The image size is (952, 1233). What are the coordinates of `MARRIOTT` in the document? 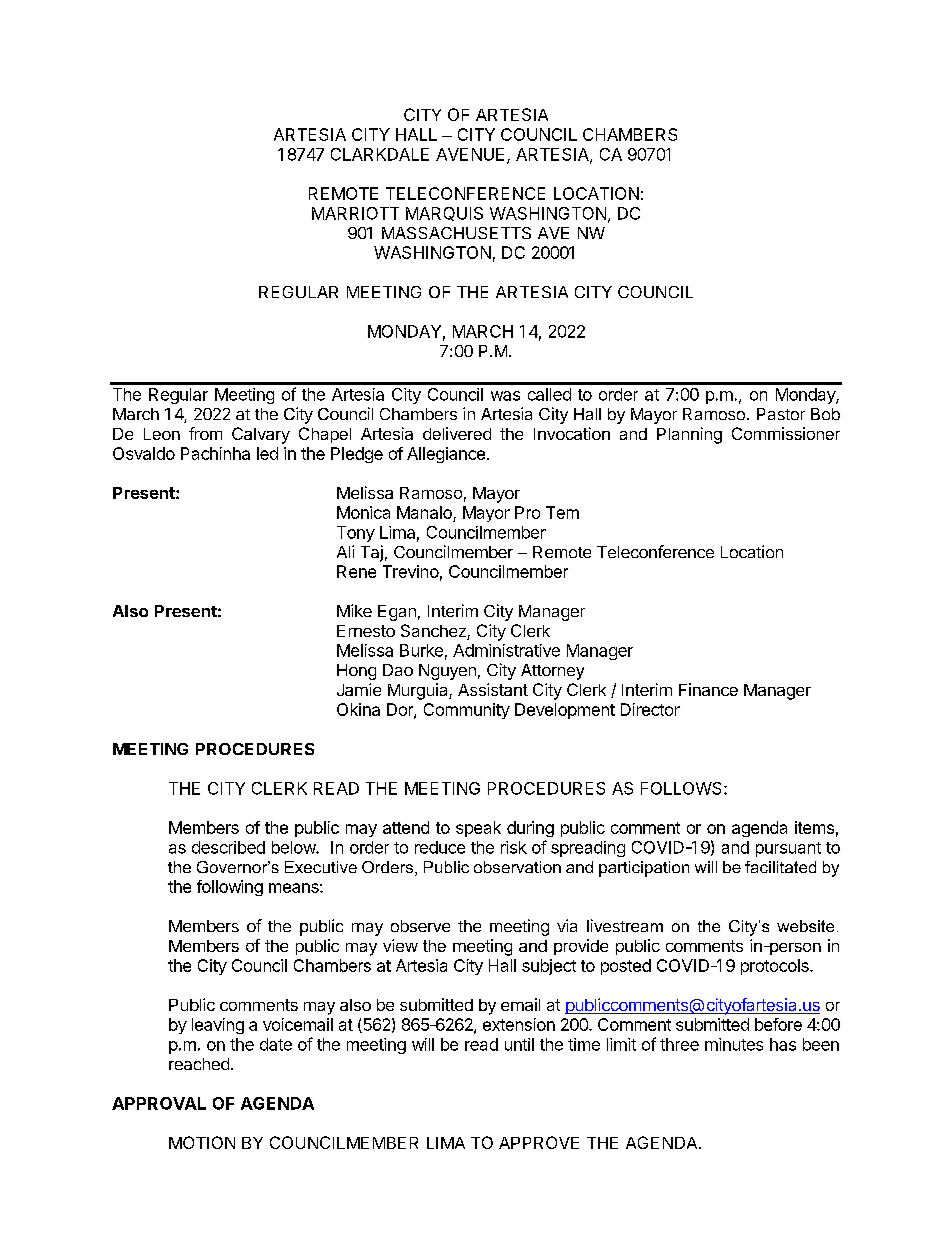 It's located at (355, 213).
